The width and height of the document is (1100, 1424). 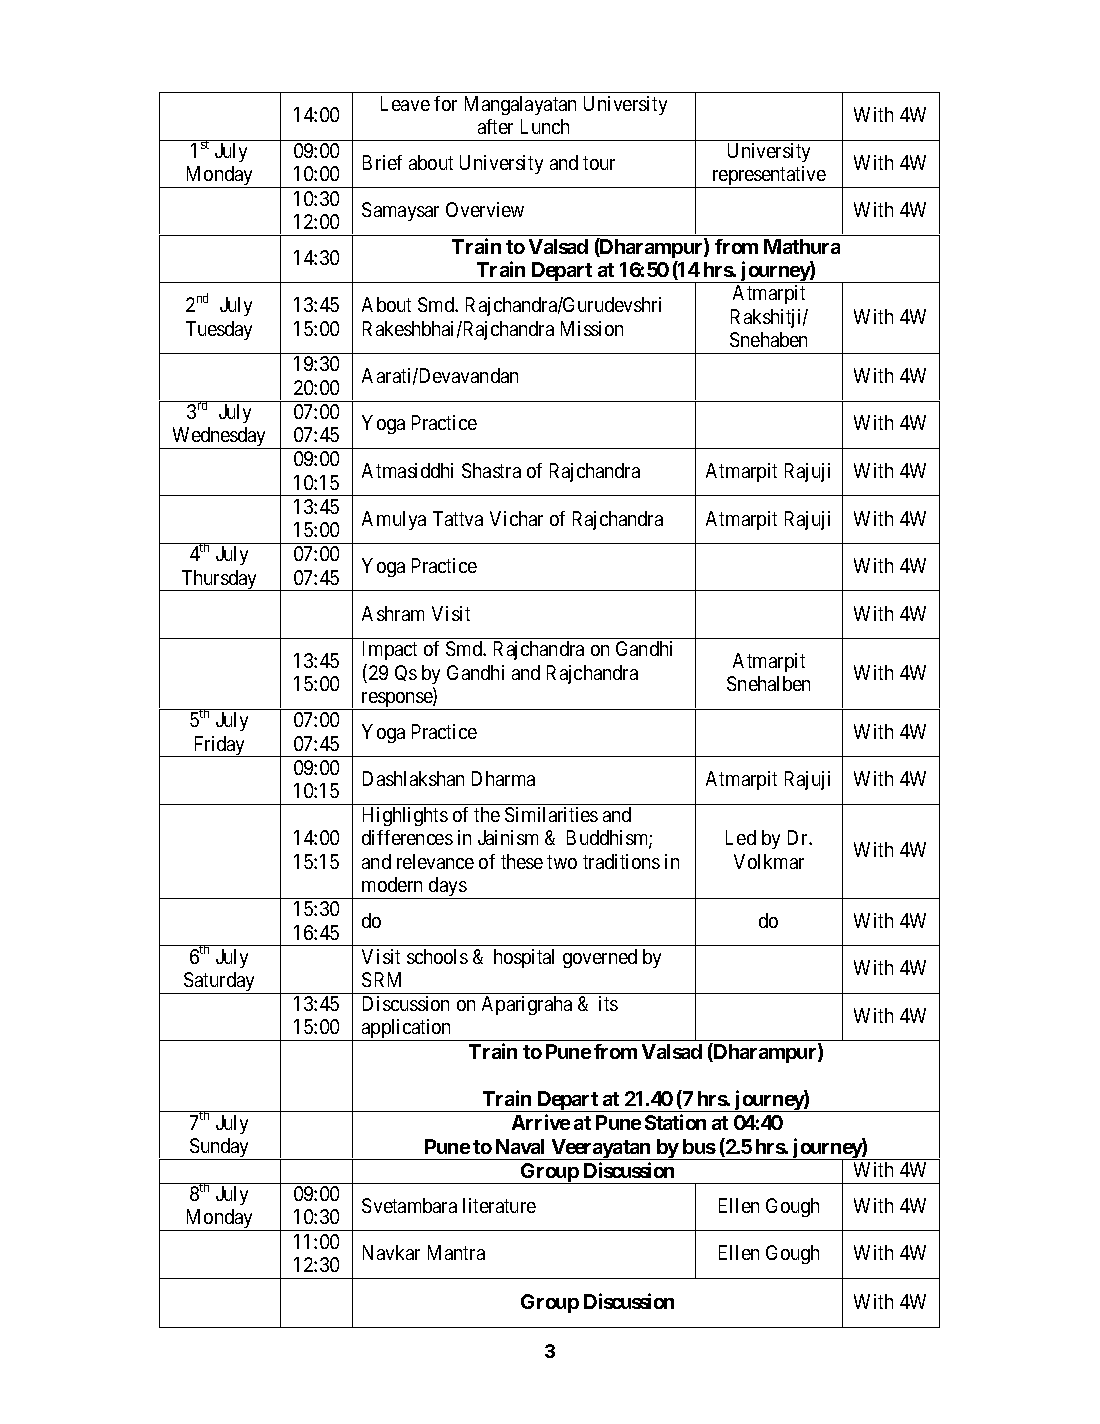 I want to click on Brief, so click(x=382, y=162).
